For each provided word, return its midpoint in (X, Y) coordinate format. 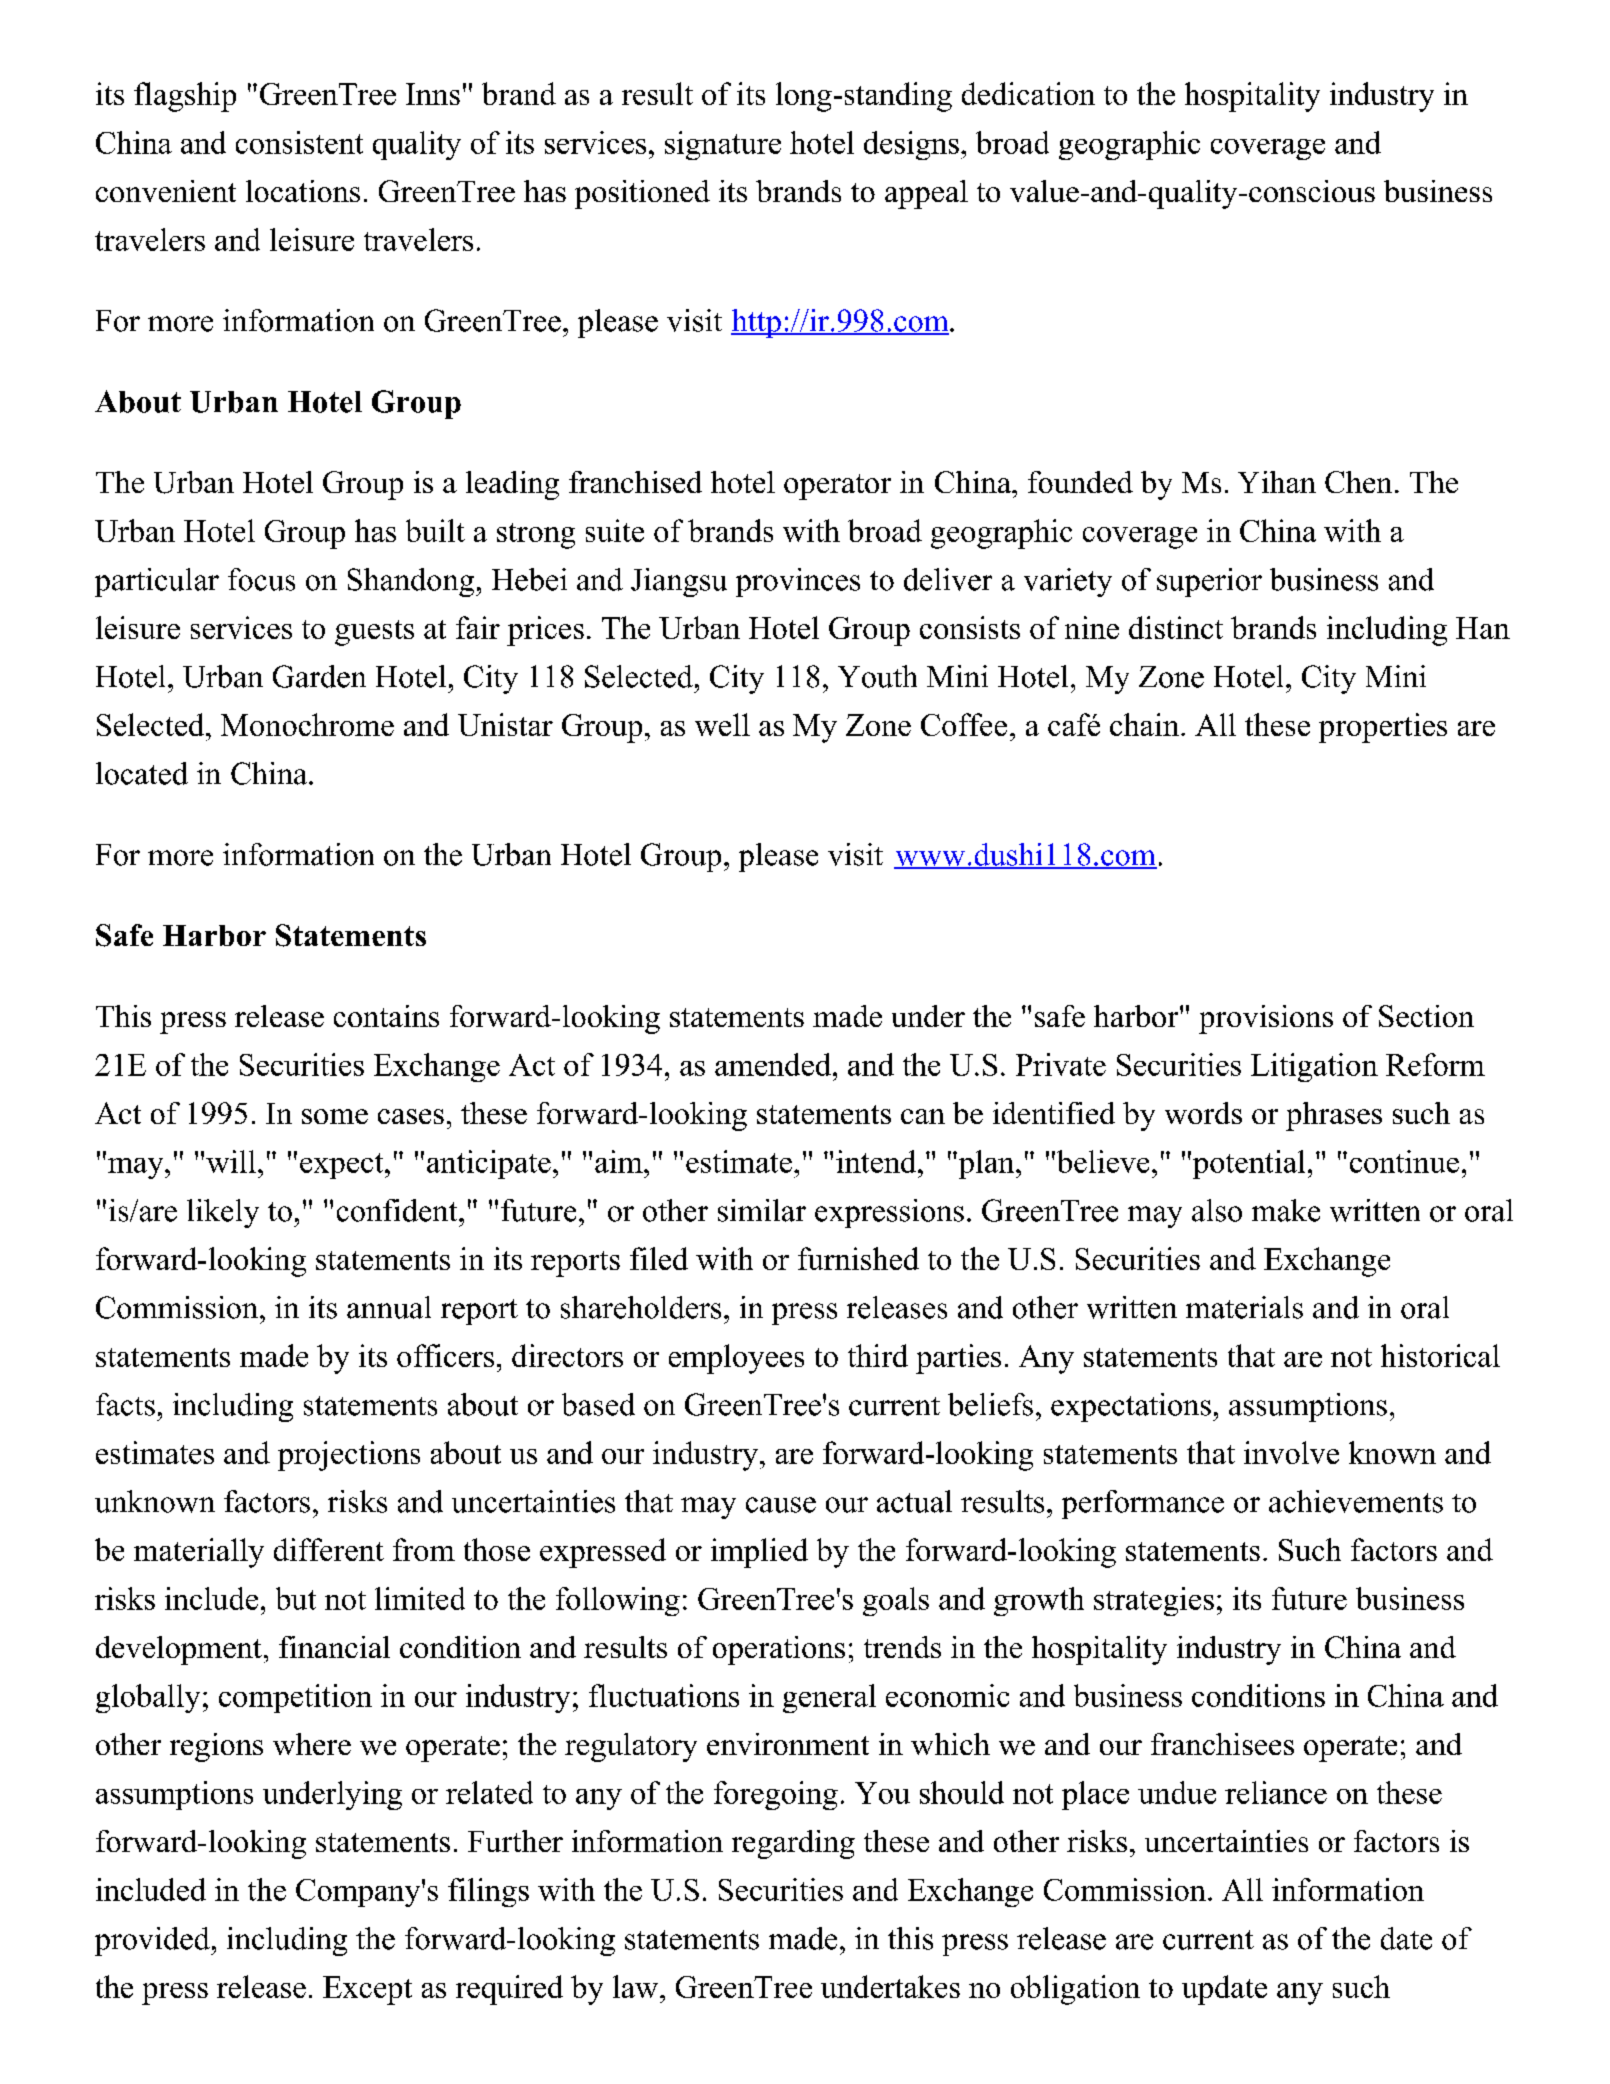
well (722, 724)
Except (367, 1990)
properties (1383, 728)
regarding (793, 1844)
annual (389, 1307)
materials (1244, 1307)
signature (723, 145)
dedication (1028, 93)
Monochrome (307, 724)
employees (736, 1359)
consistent (299, 142)
